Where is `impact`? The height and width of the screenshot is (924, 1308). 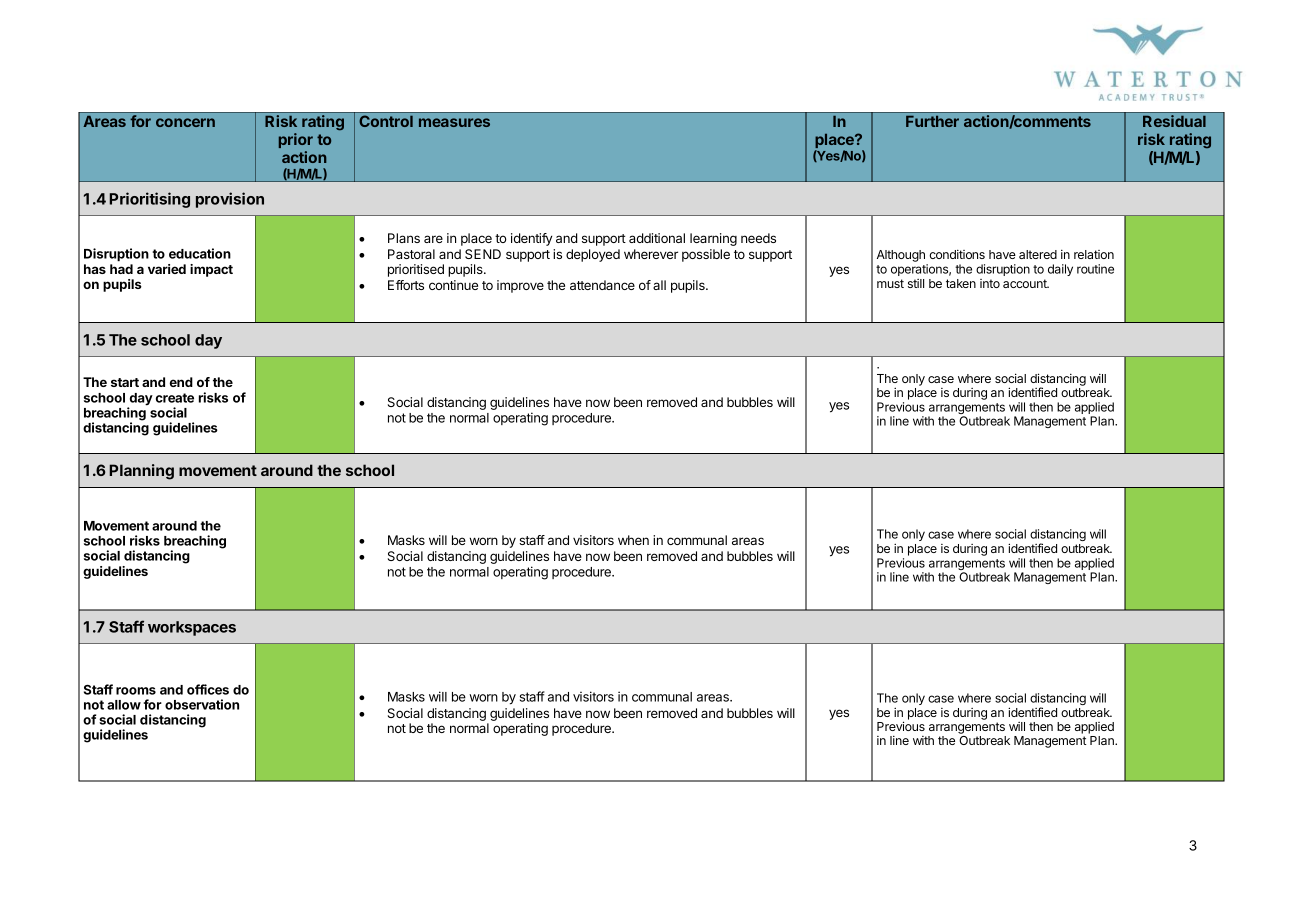 impact is located at coordinates (211, 270).
